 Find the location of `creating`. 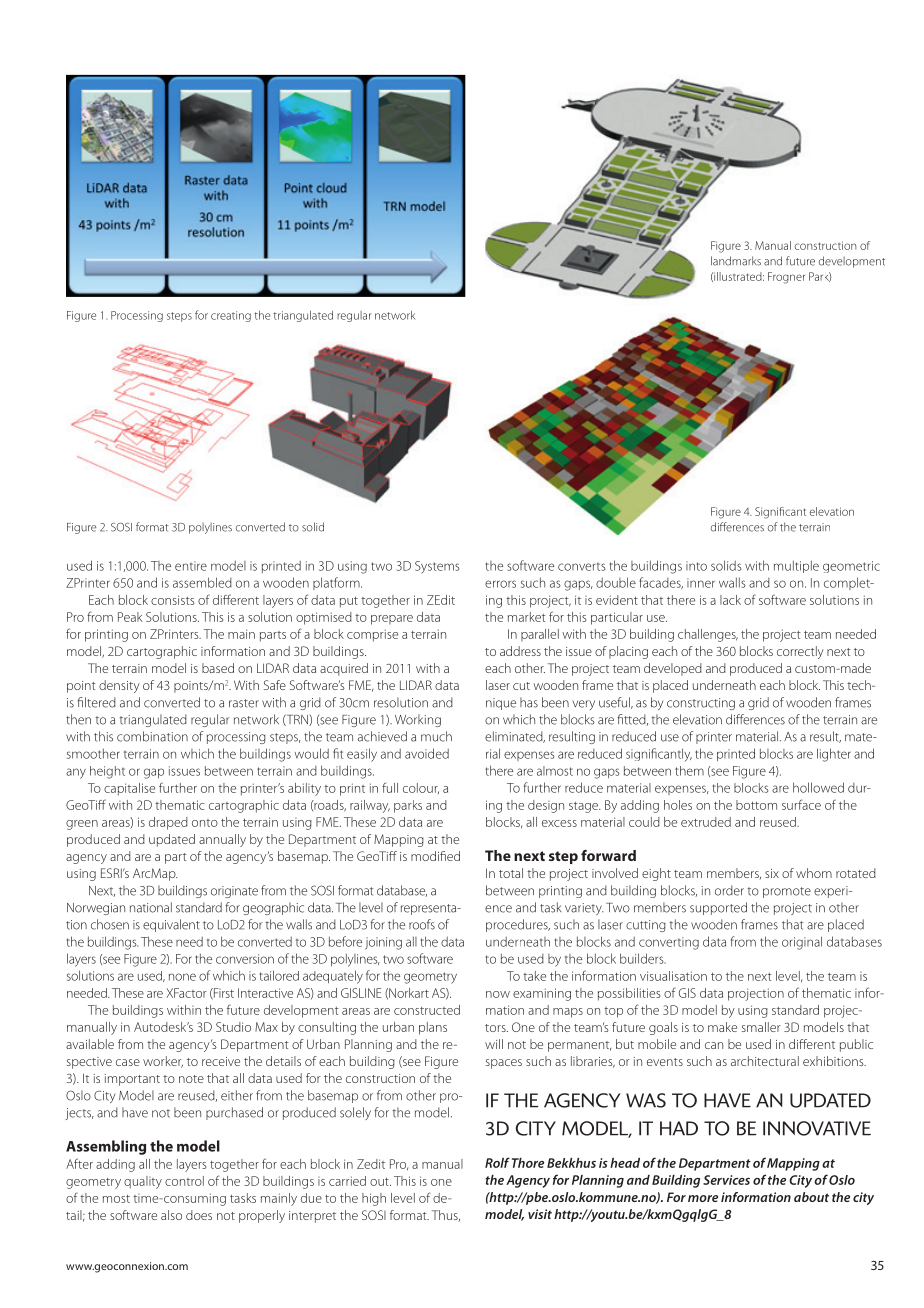

creating is located at coordinates (231, 316).
